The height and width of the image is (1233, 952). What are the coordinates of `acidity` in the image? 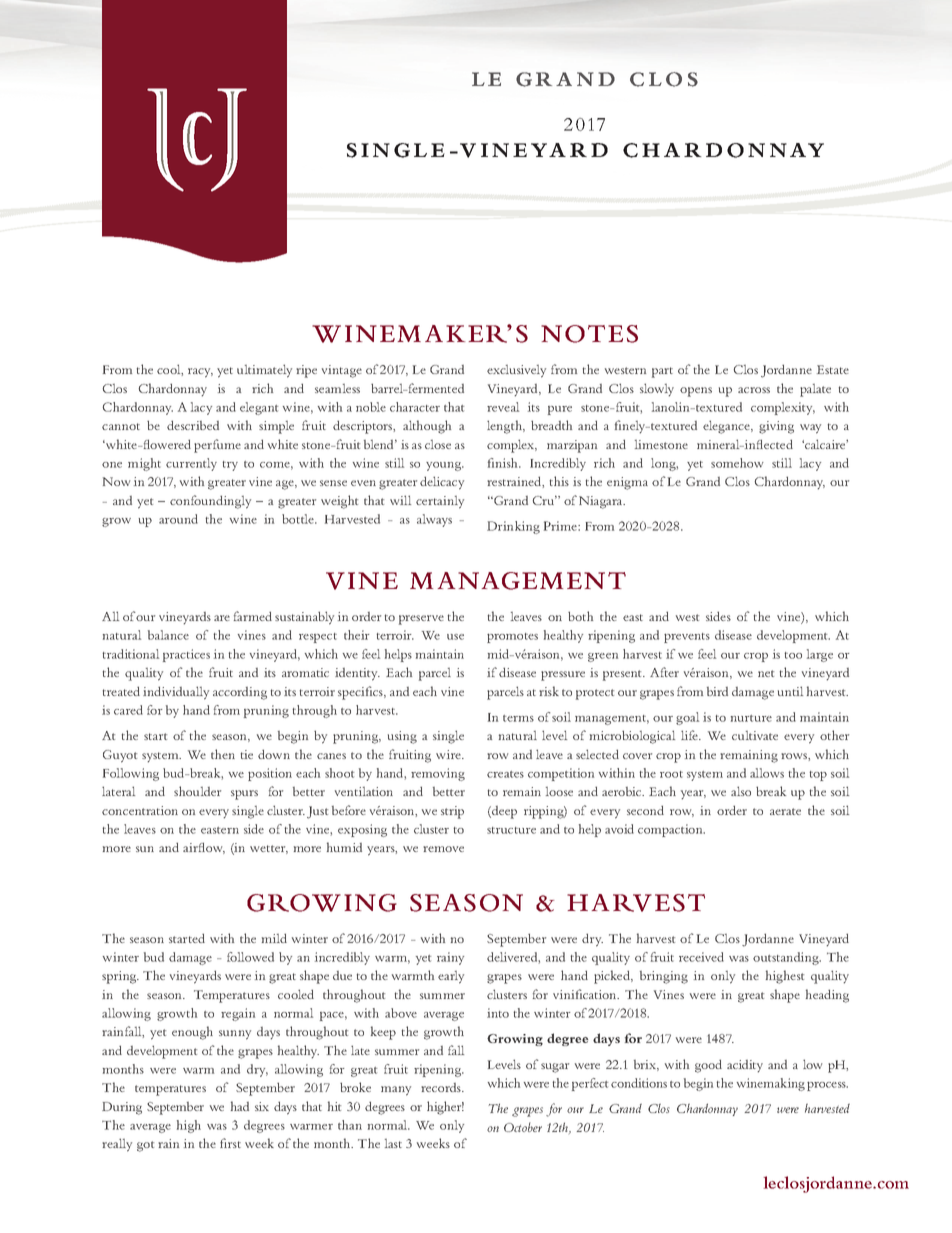 It's located at (745, 1066).
